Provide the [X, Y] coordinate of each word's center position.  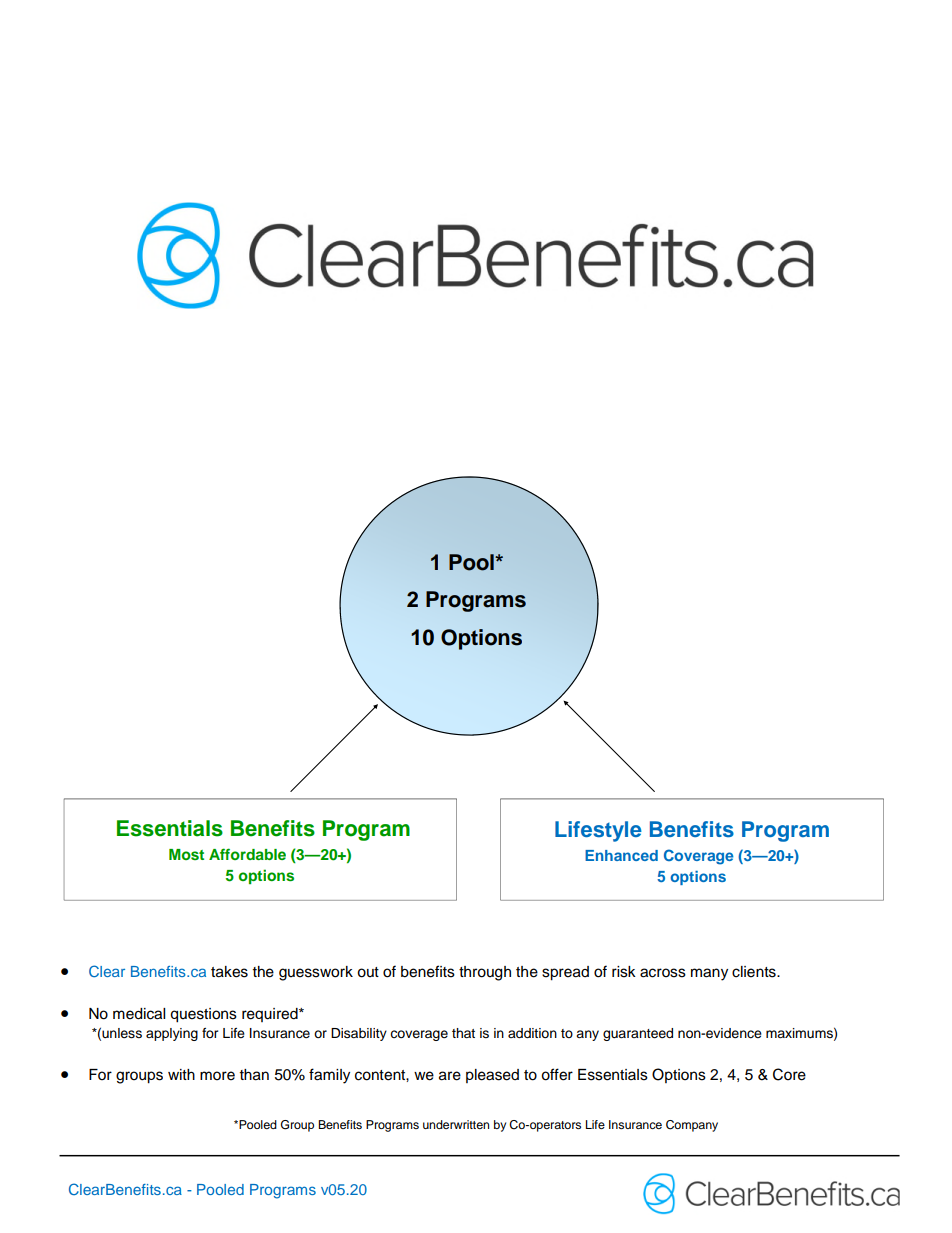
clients [755, 972]
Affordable [247, 854]
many [709, 974]
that [463, 1033]
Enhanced [621, 855]
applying [172, 1034]
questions [203, 1015]
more [217, 1076]
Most [186, 854]
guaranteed [638, 1034]
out [368, 972]
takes [229, 972]
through [485, 973]
